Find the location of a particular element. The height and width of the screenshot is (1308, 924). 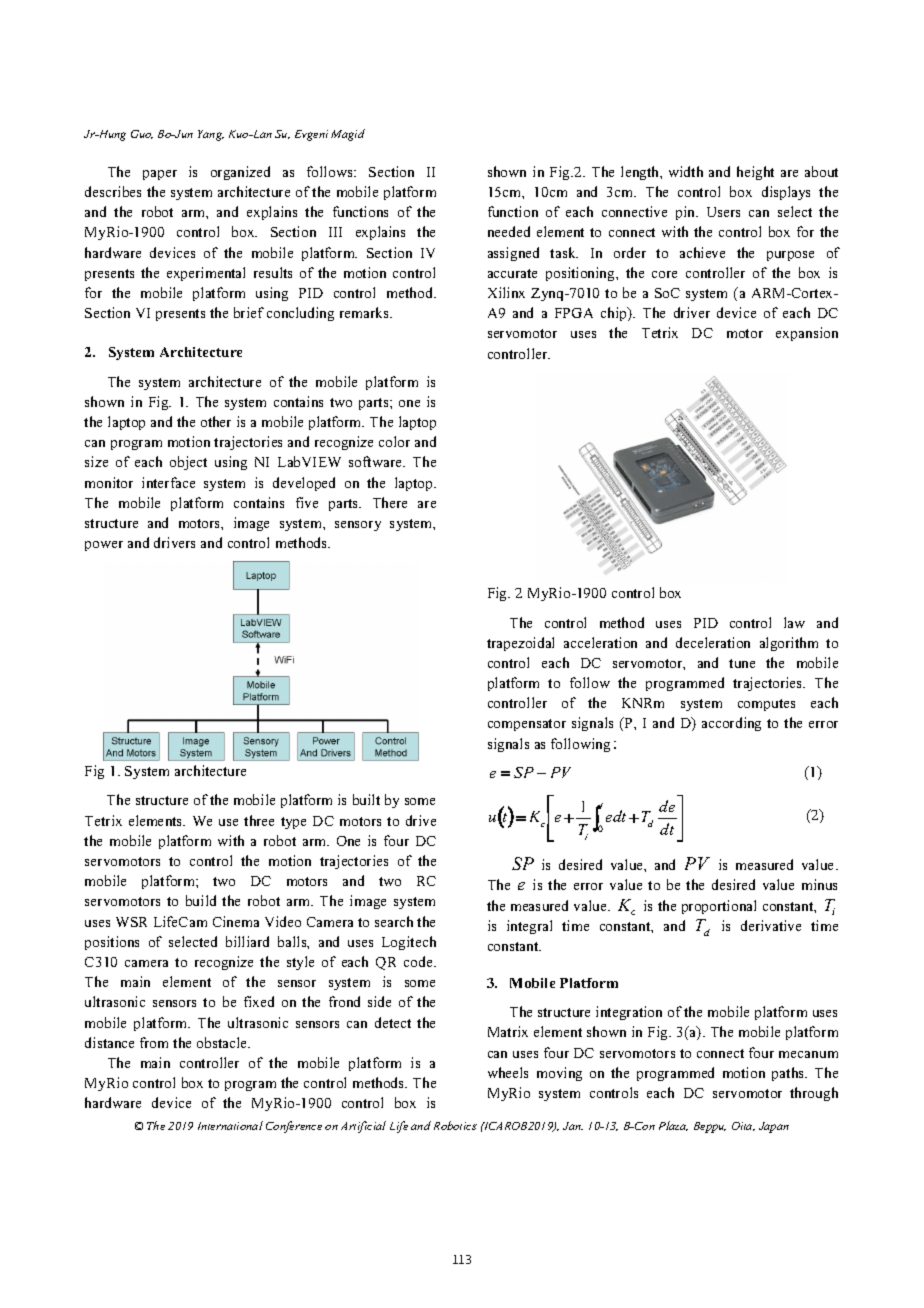

Japan is located at coordinates (774, 1127).
